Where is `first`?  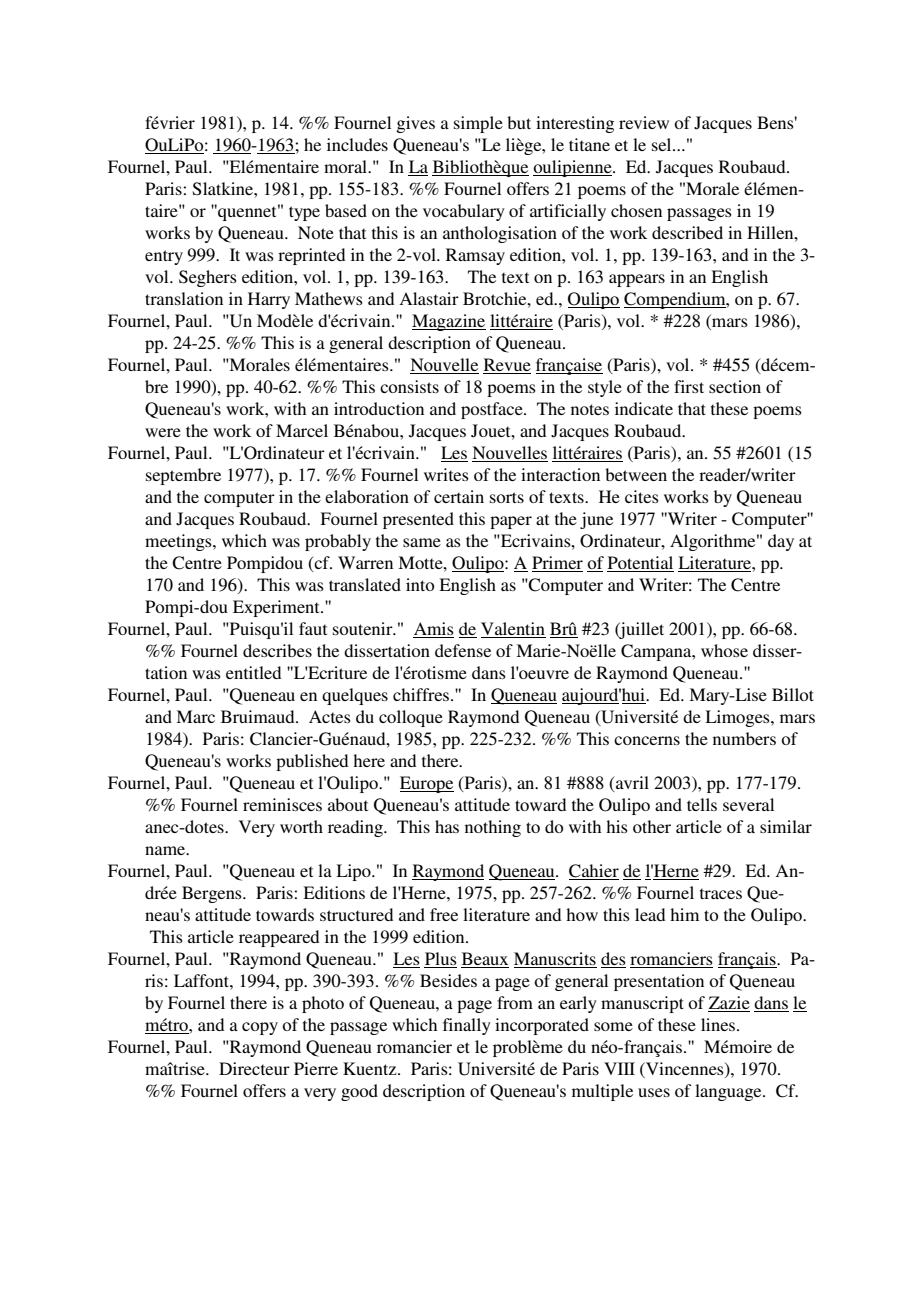
first is located at coordinates (689, 386).
